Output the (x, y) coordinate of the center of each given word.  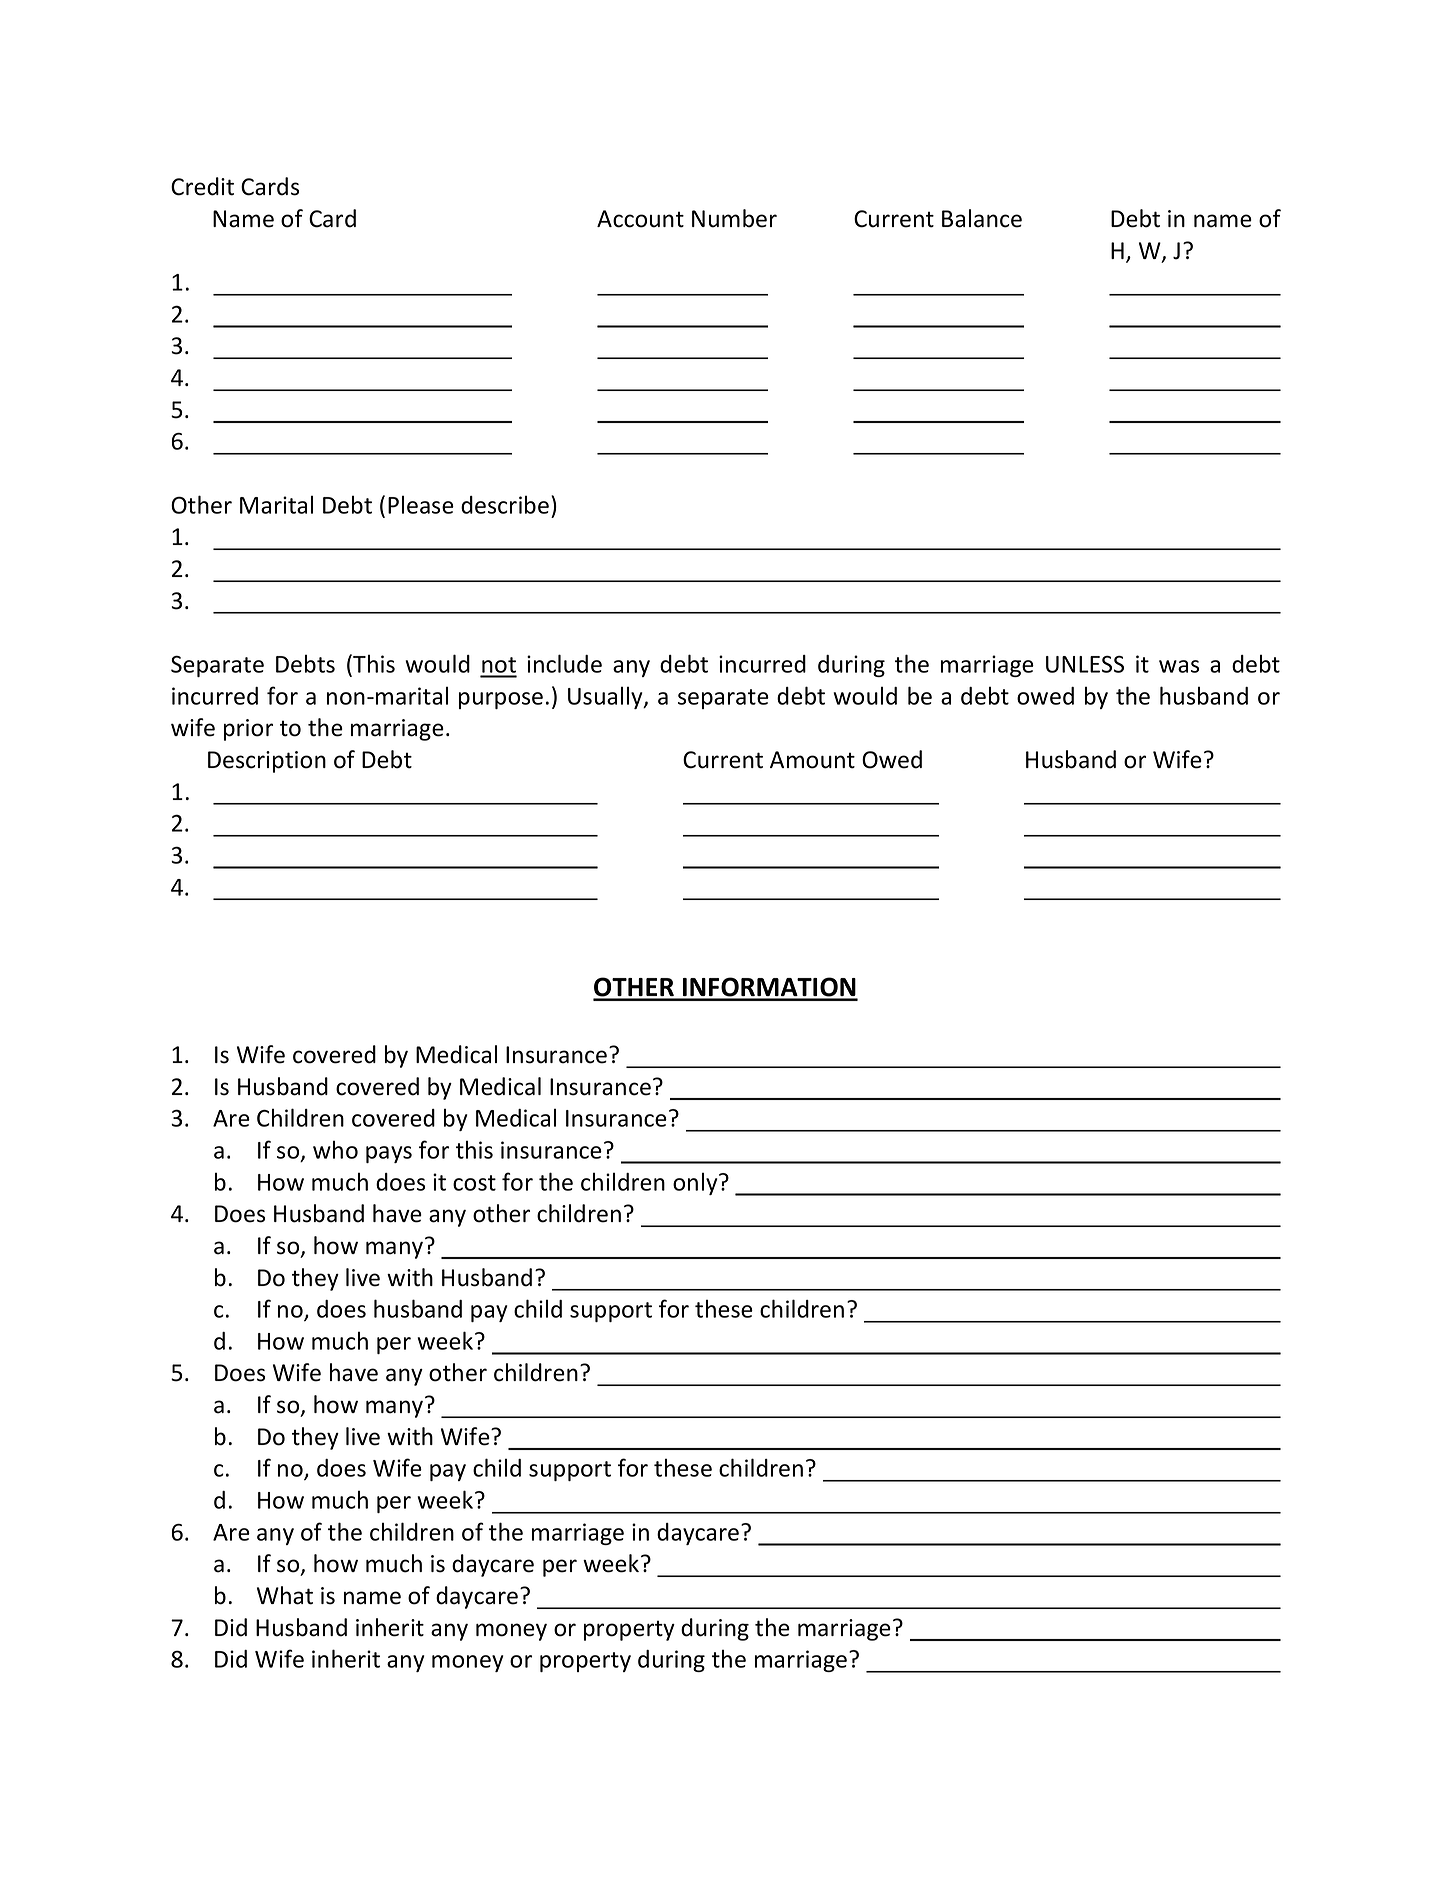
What (285, 1595)
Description (267, 762)
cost (474, 1183)
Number (734, 218)
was (1179, 666)
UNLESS (1085, 664)
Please (421, 505)
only (696, 1184)
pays (389, 1154)
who (335, 1150)
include (564, 663)
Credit (202, 186)
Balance (982, 218)
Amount (812, 760)
